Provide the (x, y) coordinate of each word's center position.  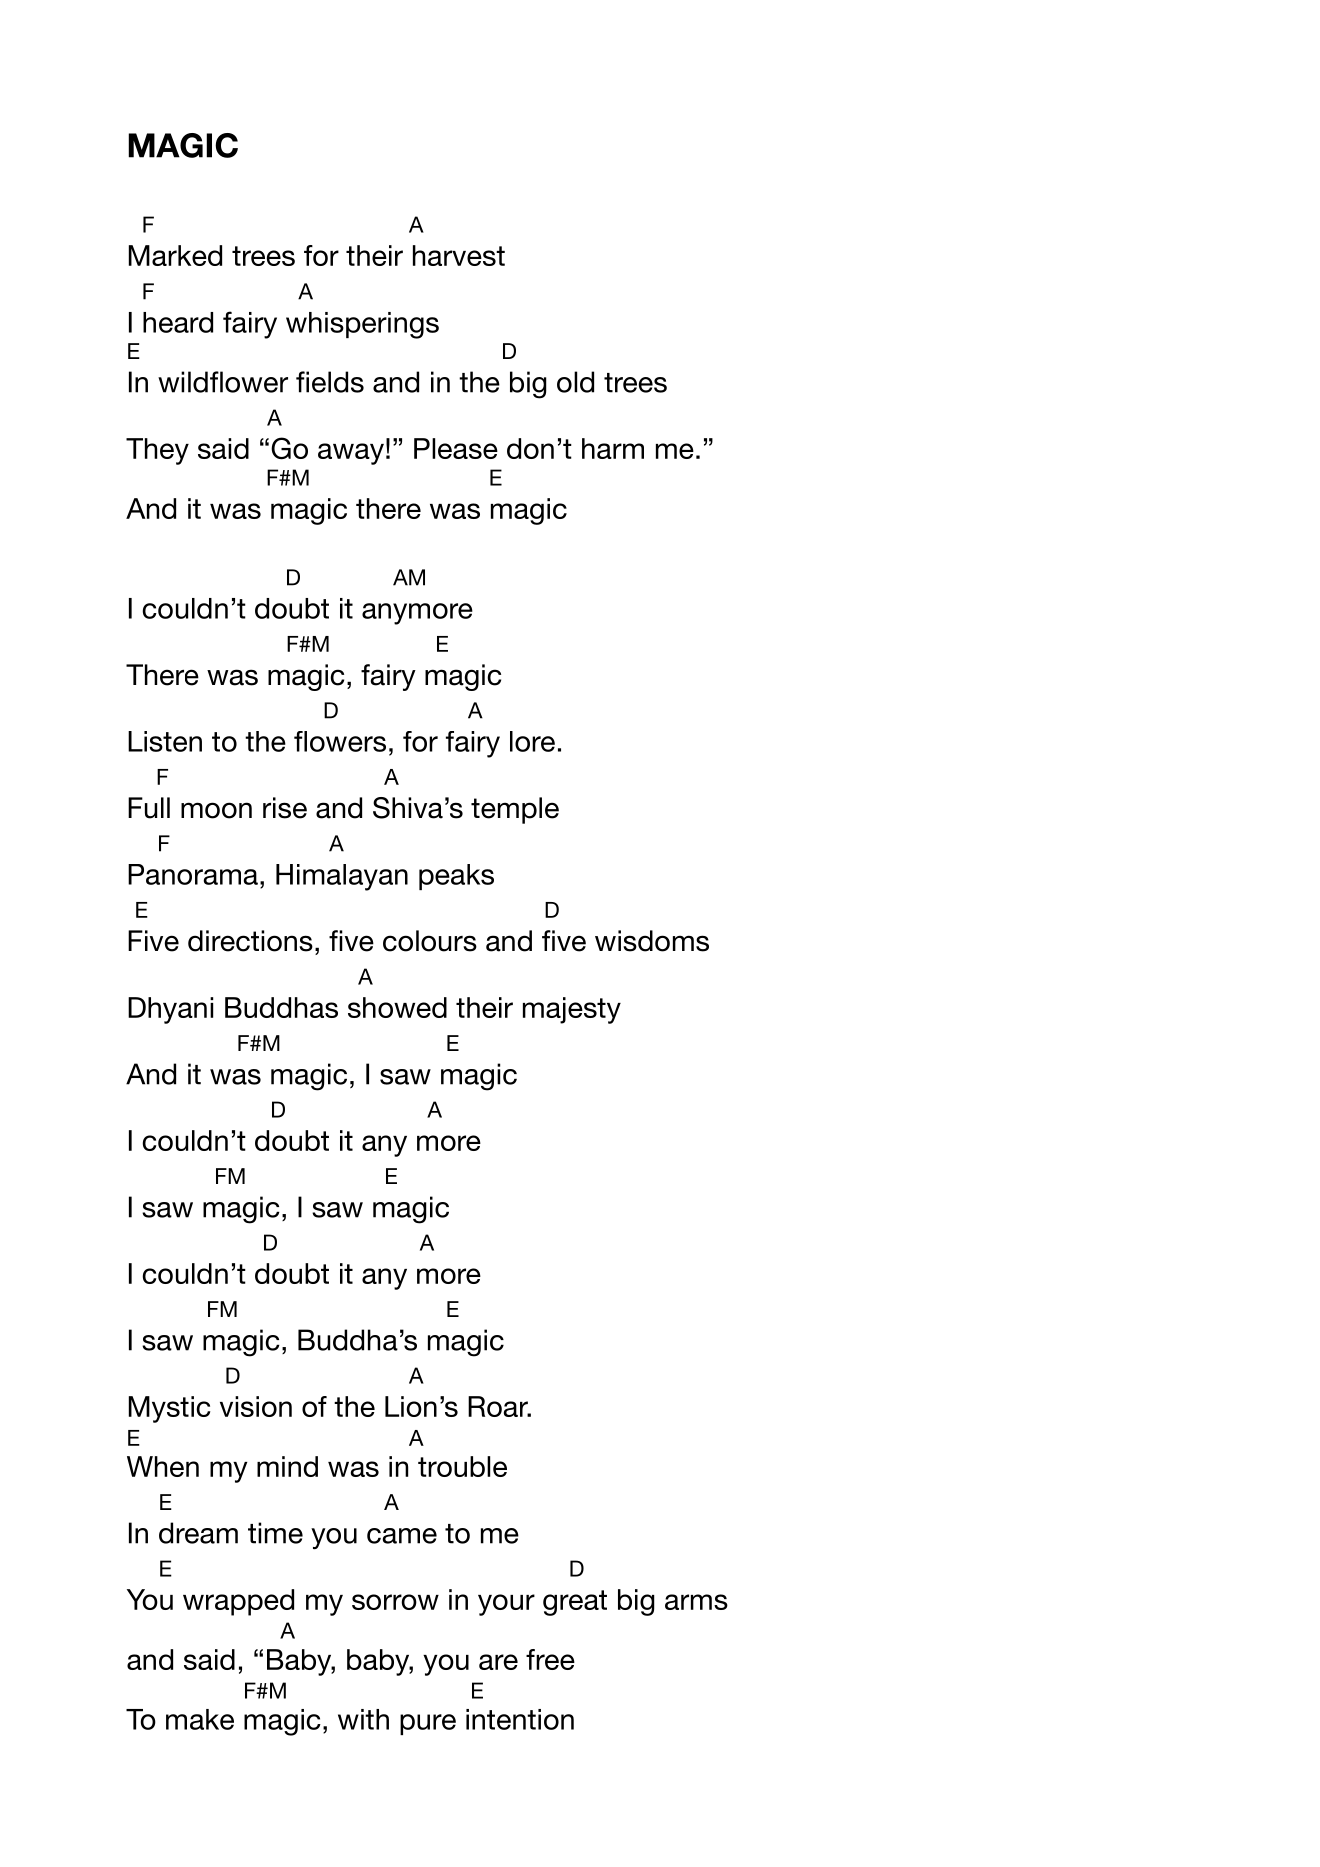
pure (428, 1724)
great (575, 1603)
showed (397, 1007)
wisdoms (652, 941)
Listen (165, 741)
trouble (462, 1466)
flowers (340, 741)
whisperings (362, 325)
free (550, 1659)
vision (256, 1406)
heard (178, 322)
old (575, 382)
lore (532, 741)
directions (250, 941)
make (200, 1719)
